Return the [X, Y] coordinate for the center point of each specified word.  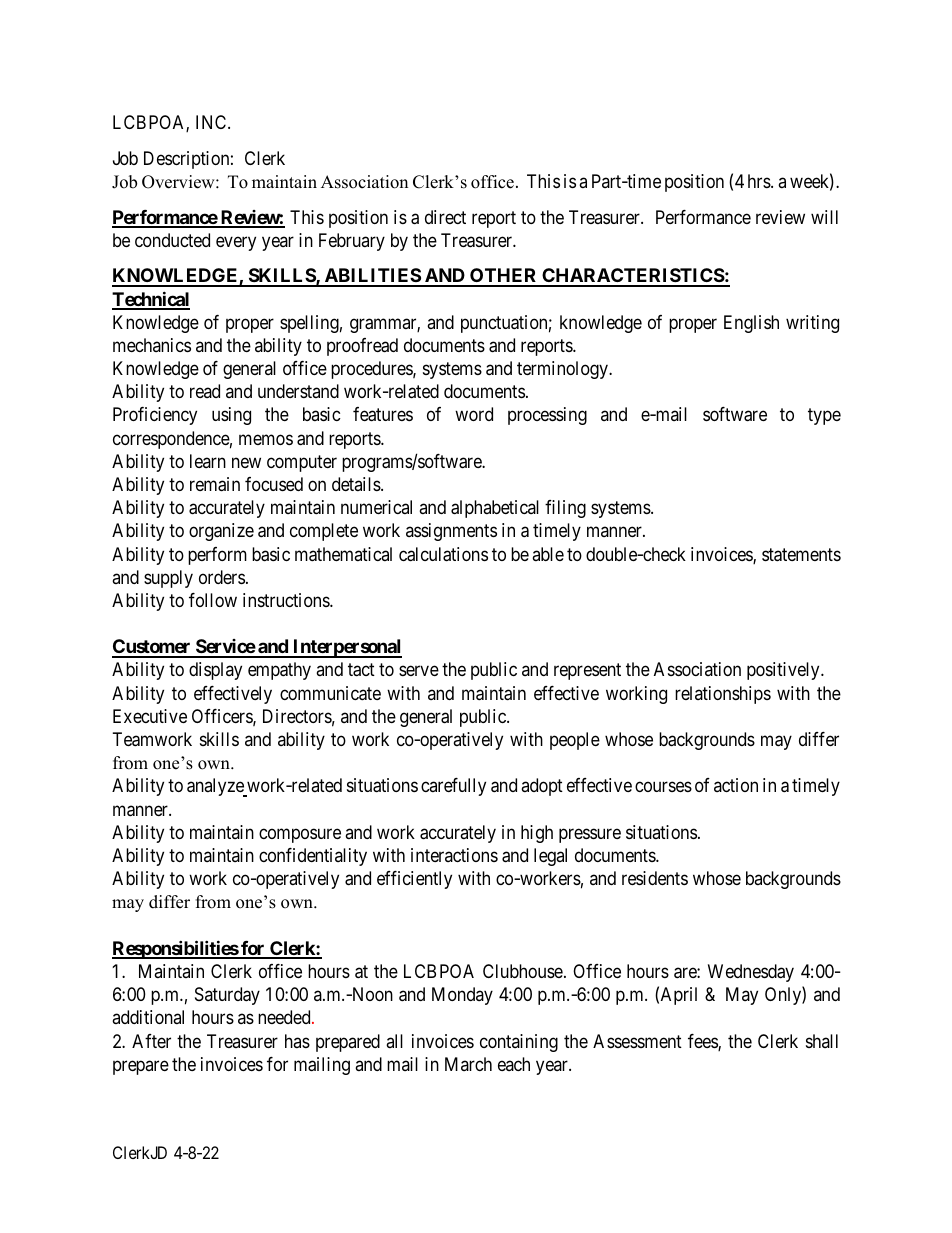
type [824, 417]
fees [703, 1042]
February [352, 242]
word [474, 414]
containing [519, 1043]
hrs [760, 181]
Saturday [227, 996]
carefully [453, 787]
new [246, 462]
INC [212, 122]
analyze [216, 787]
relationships [723, 695]
